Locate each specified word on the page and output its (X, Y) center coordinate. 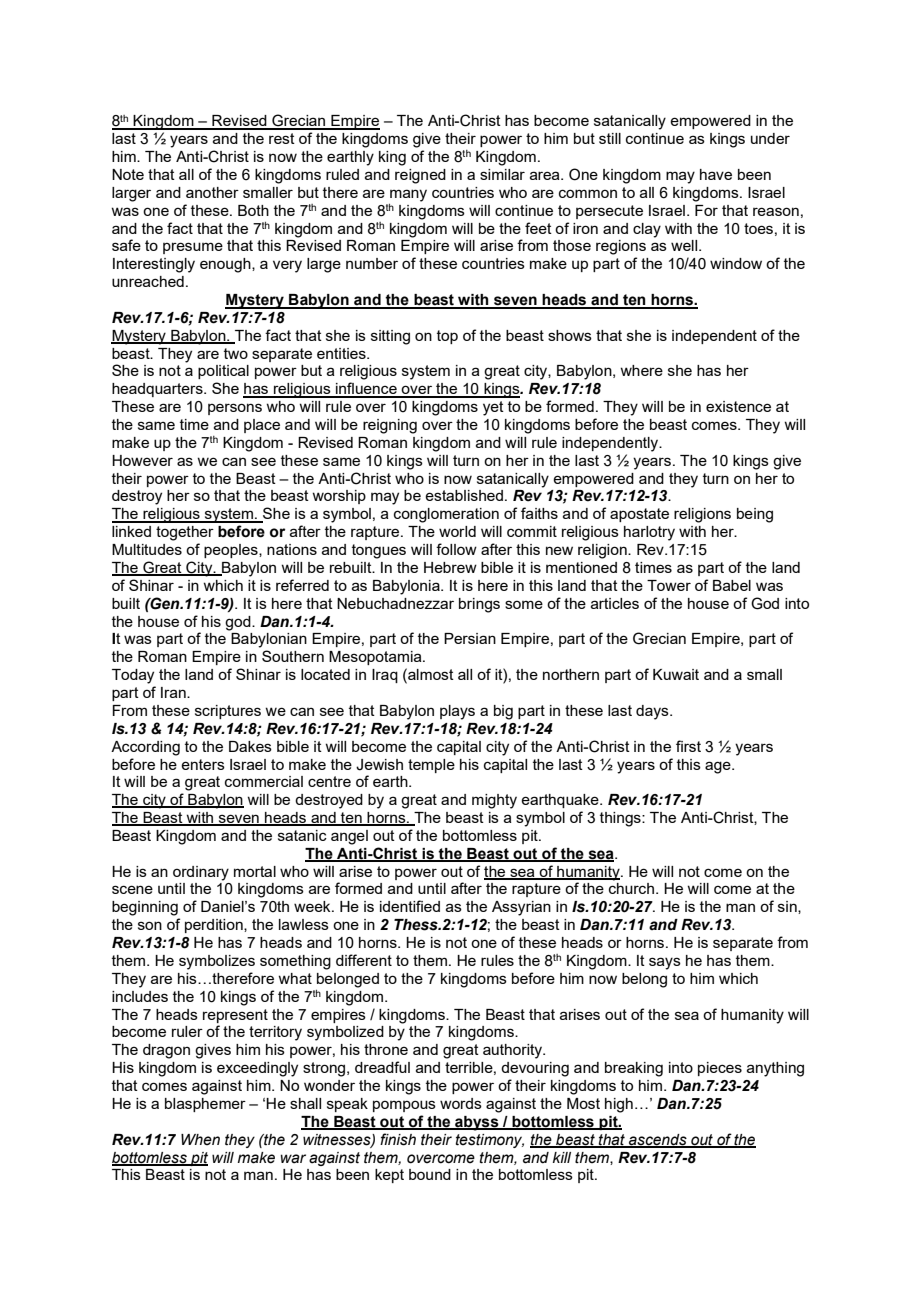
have (716, 174)
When (200, 1140)
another (212, 192)
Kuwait (676, 674)
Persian (470, 638)
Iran (174, 692)
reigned (420, 176)
